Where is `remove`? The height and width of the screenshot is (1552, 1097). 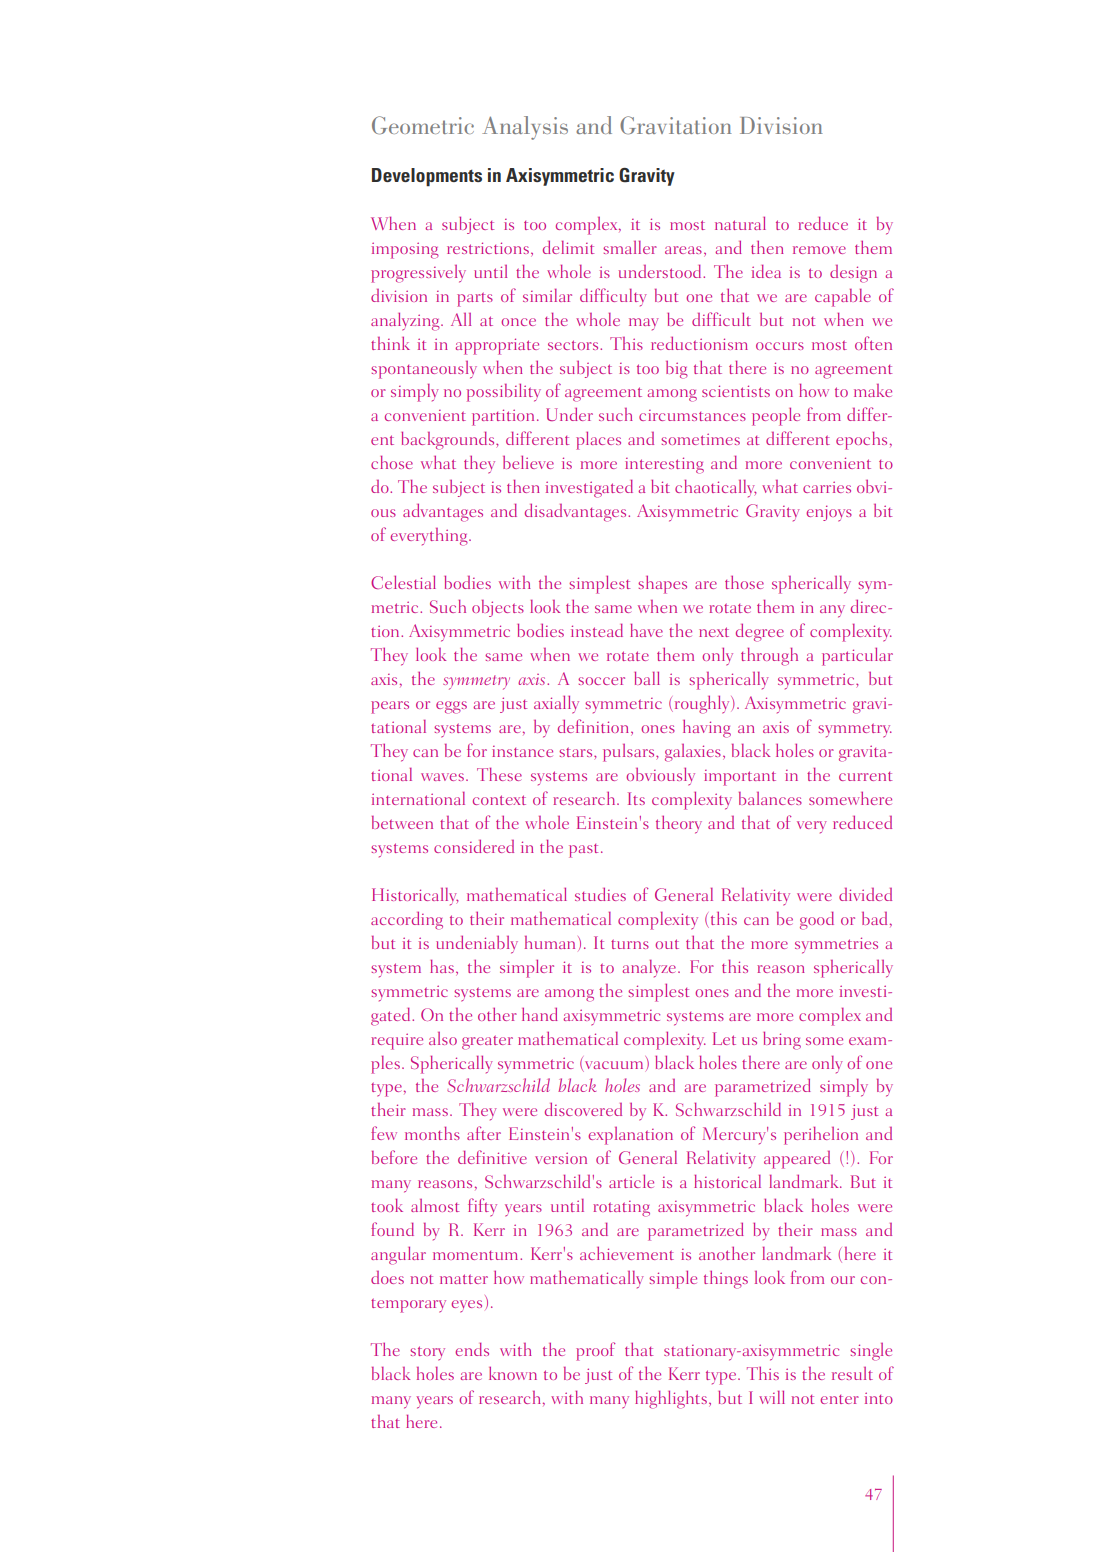
remove is located at coordinates (819, 250).
